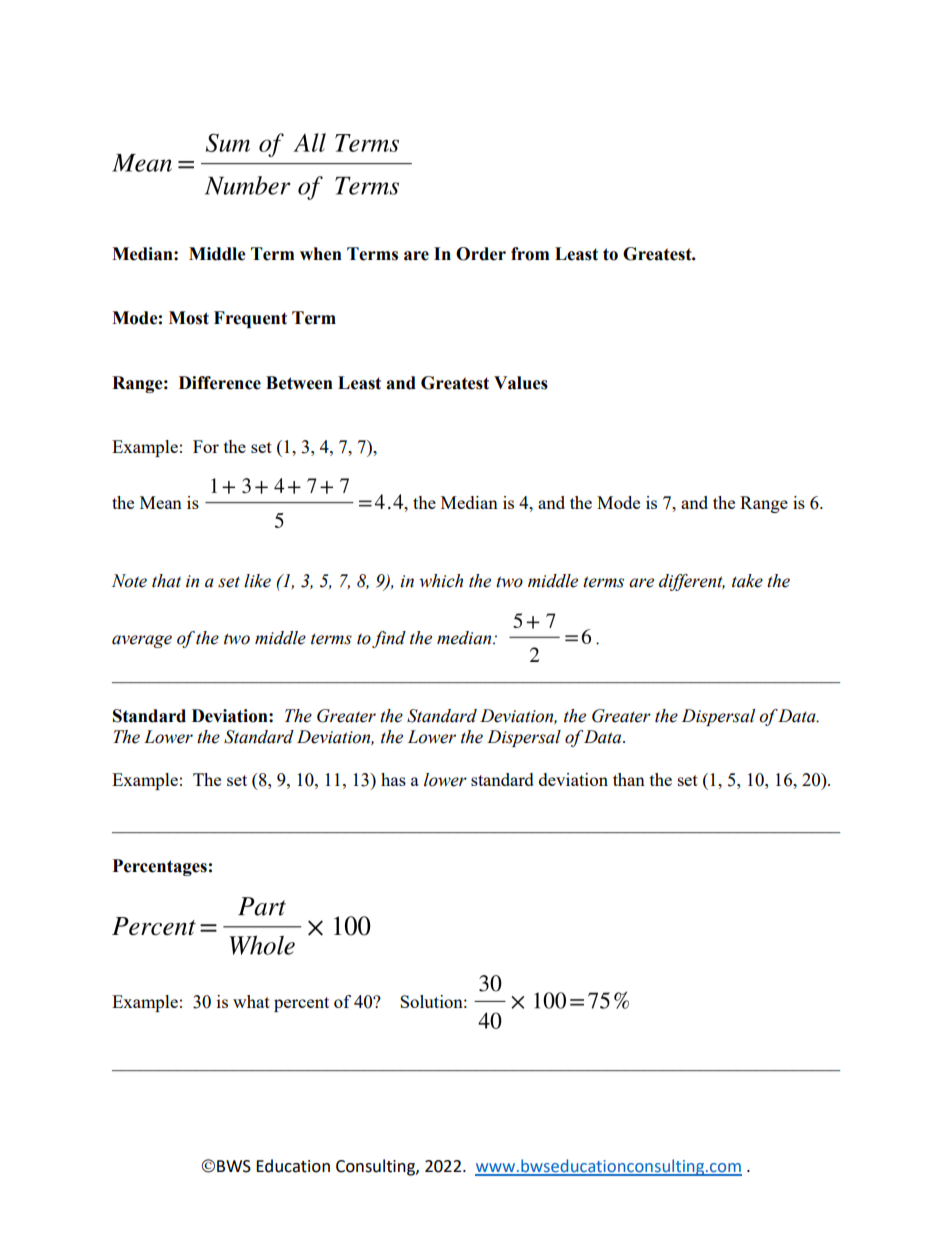 The width and height of the document is (952, 1233). I want to click on has, so click(393, 779).
